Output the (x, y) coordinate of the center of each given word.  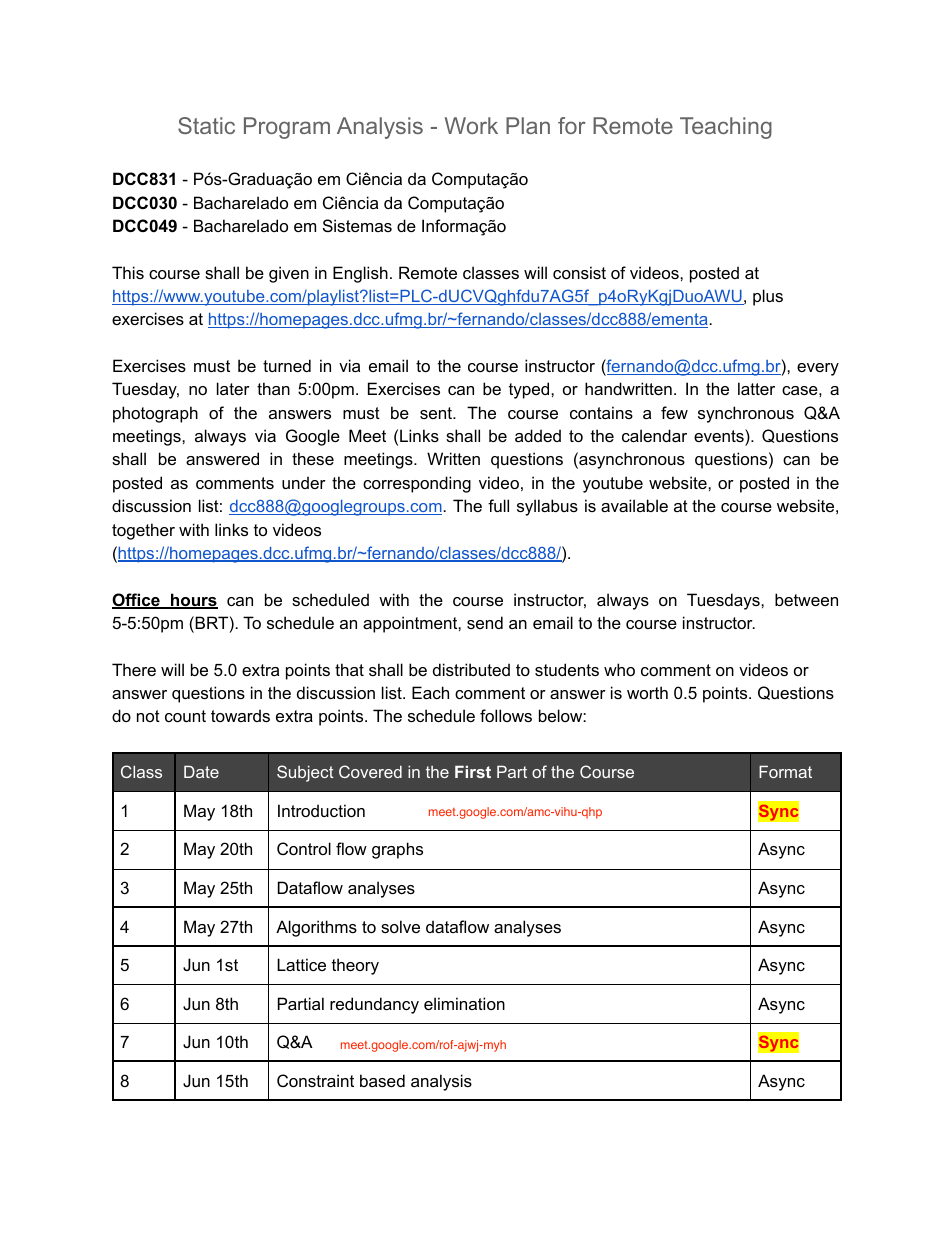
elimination (464, 1003)
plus (768, 297)
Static (206, 125)
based (382, 1080)
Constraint (315, 1080)
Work (471, 125)
